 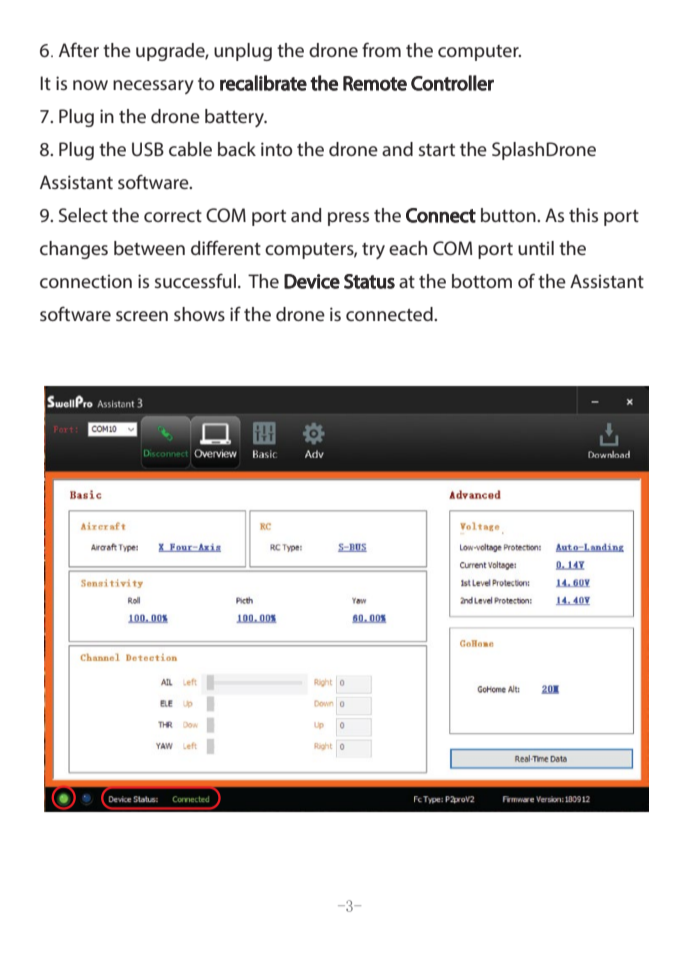 I want to click on correct, so click(x=173, y=216).
